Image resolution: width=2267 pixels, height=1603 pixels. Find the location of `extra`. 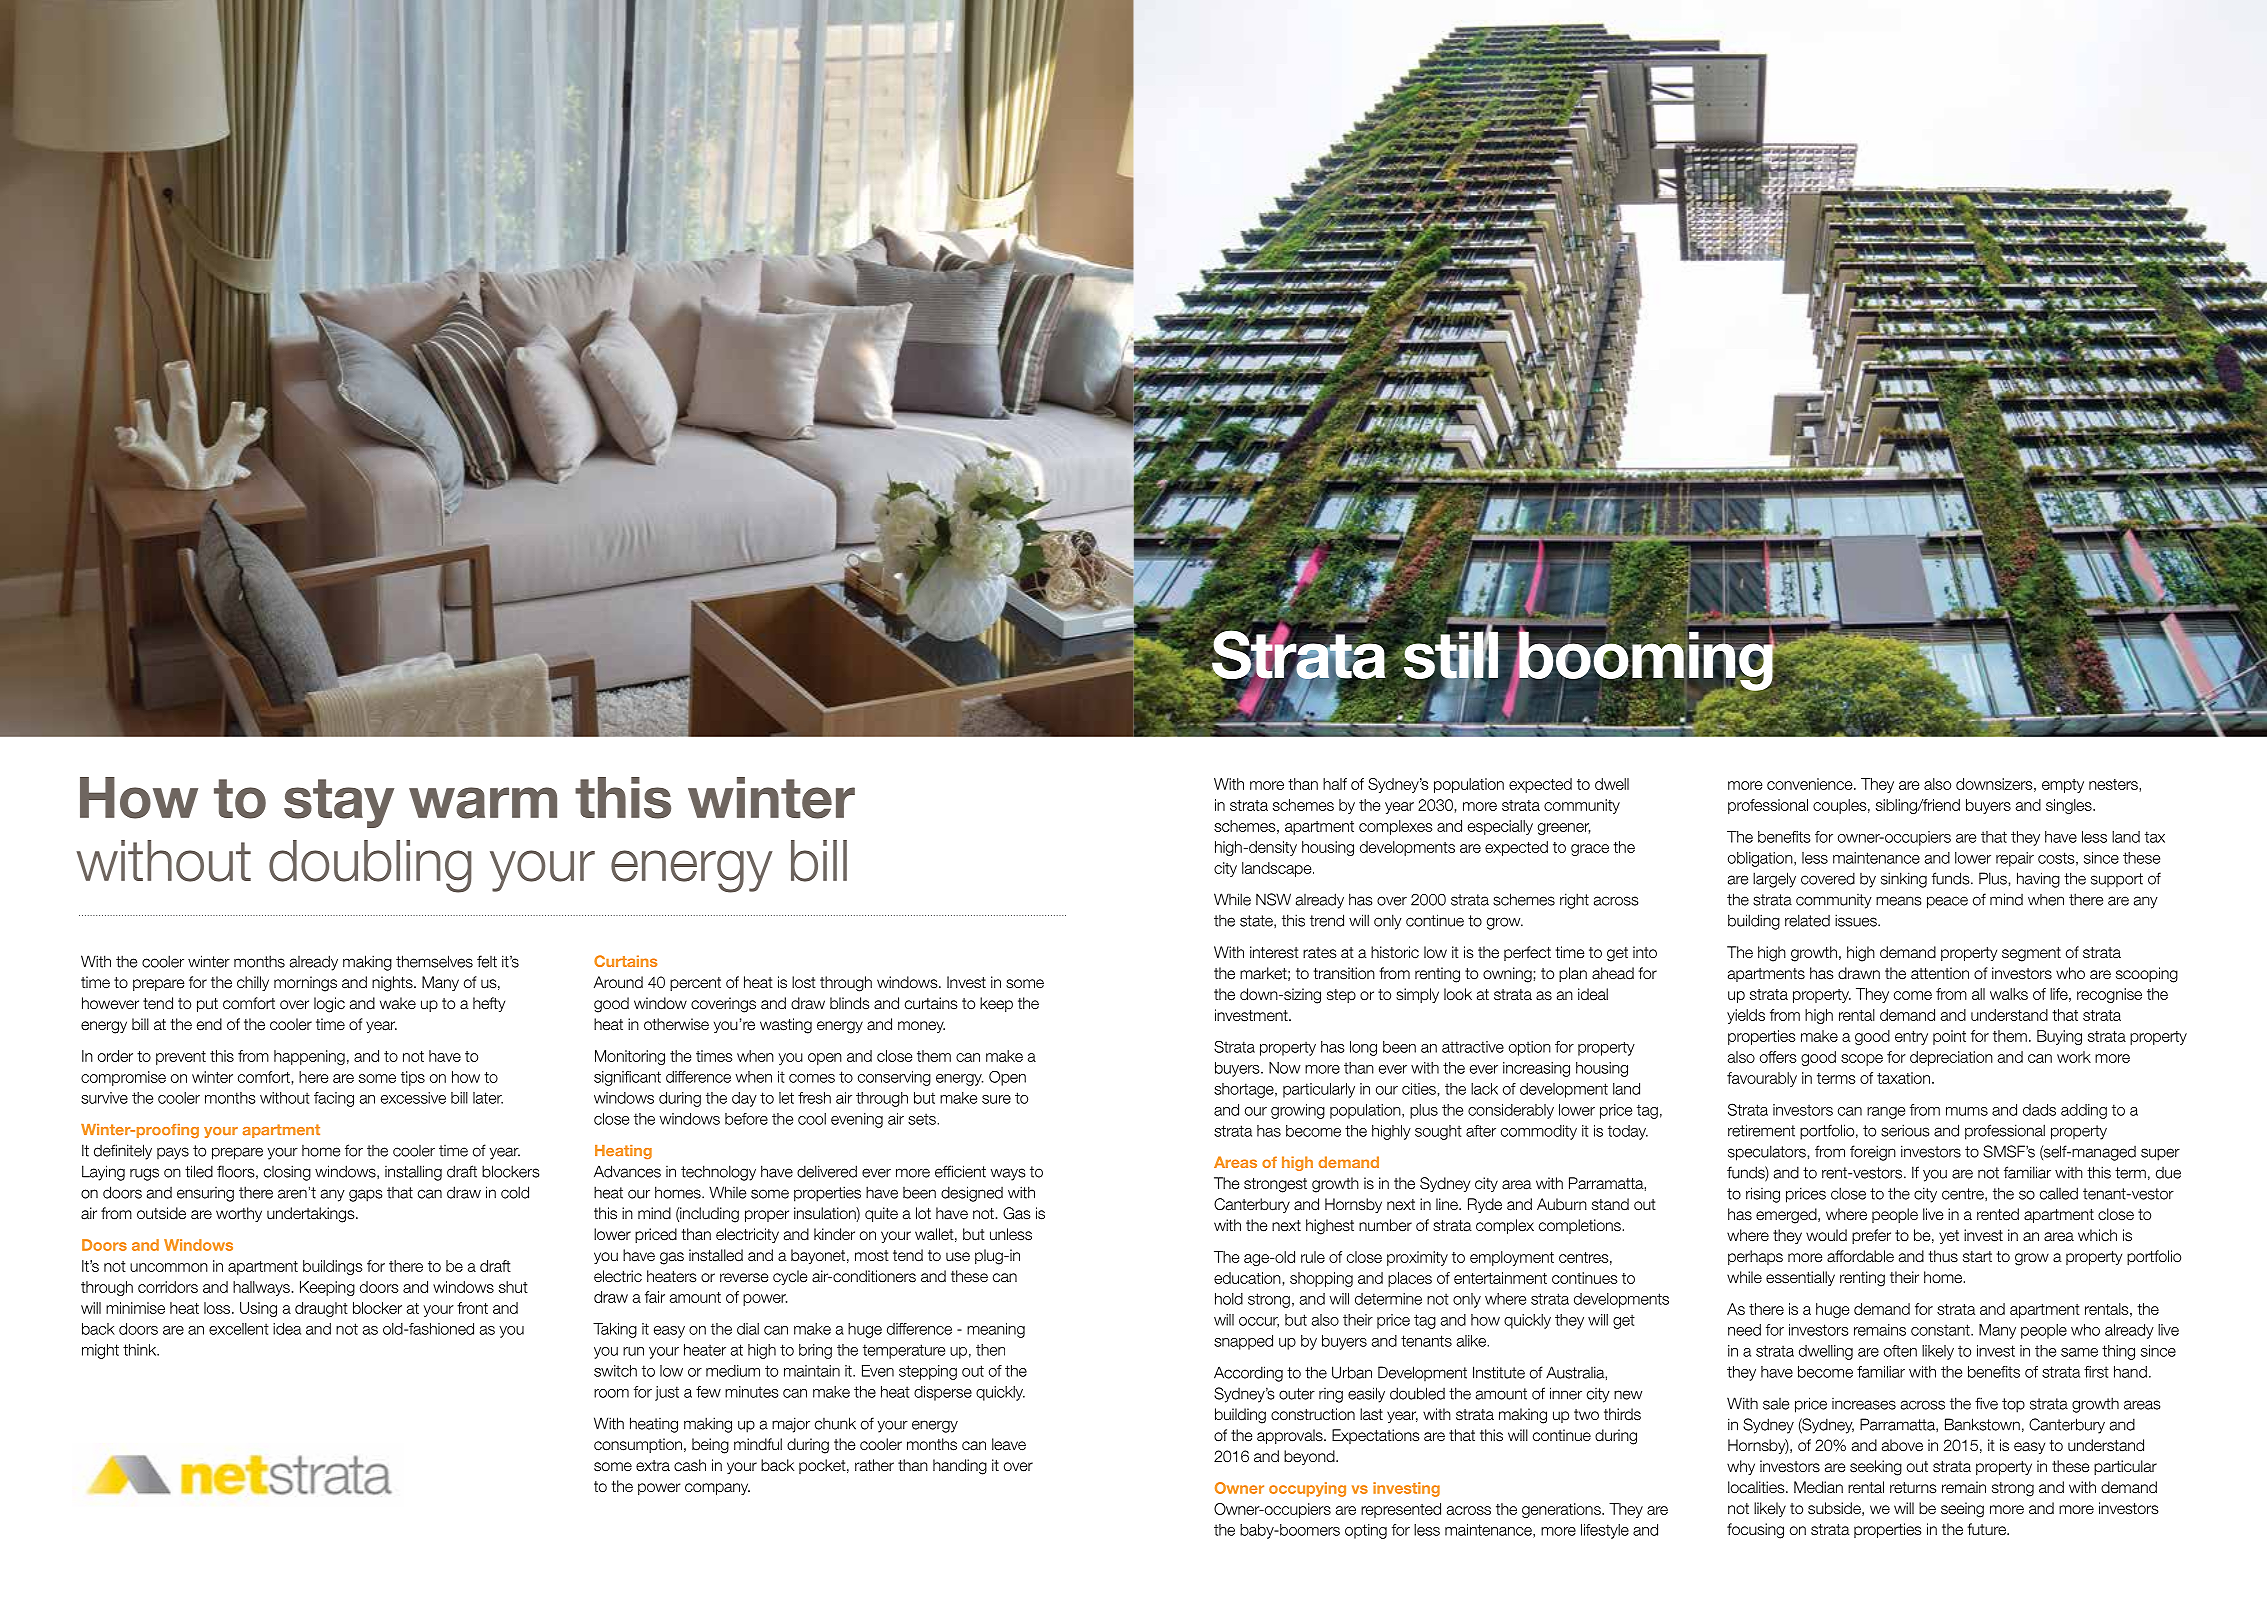

extra is located at coordinates (653, 1466).
